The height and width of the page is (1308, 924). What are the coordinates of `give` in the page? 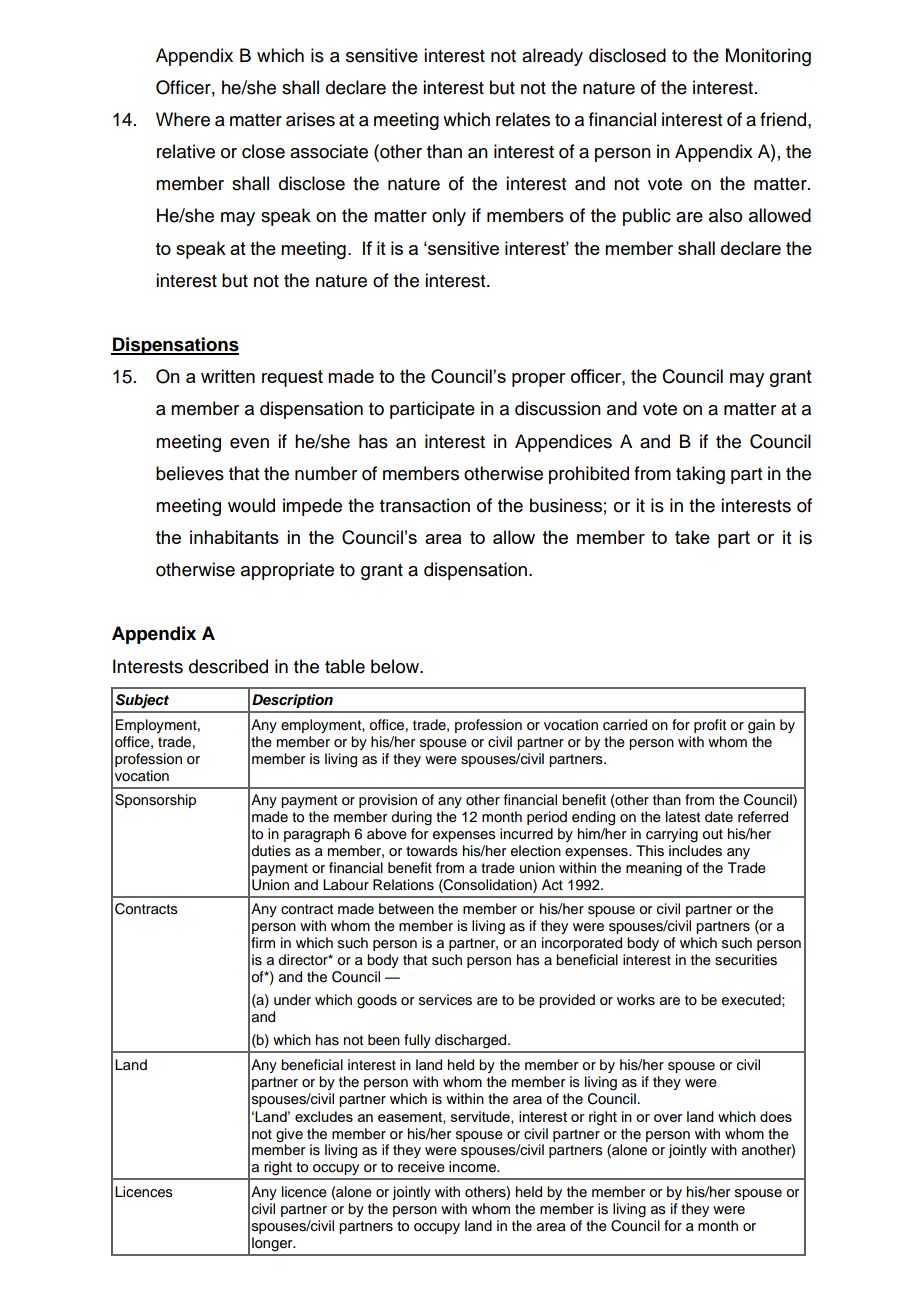 It's located at (289, 1135).
